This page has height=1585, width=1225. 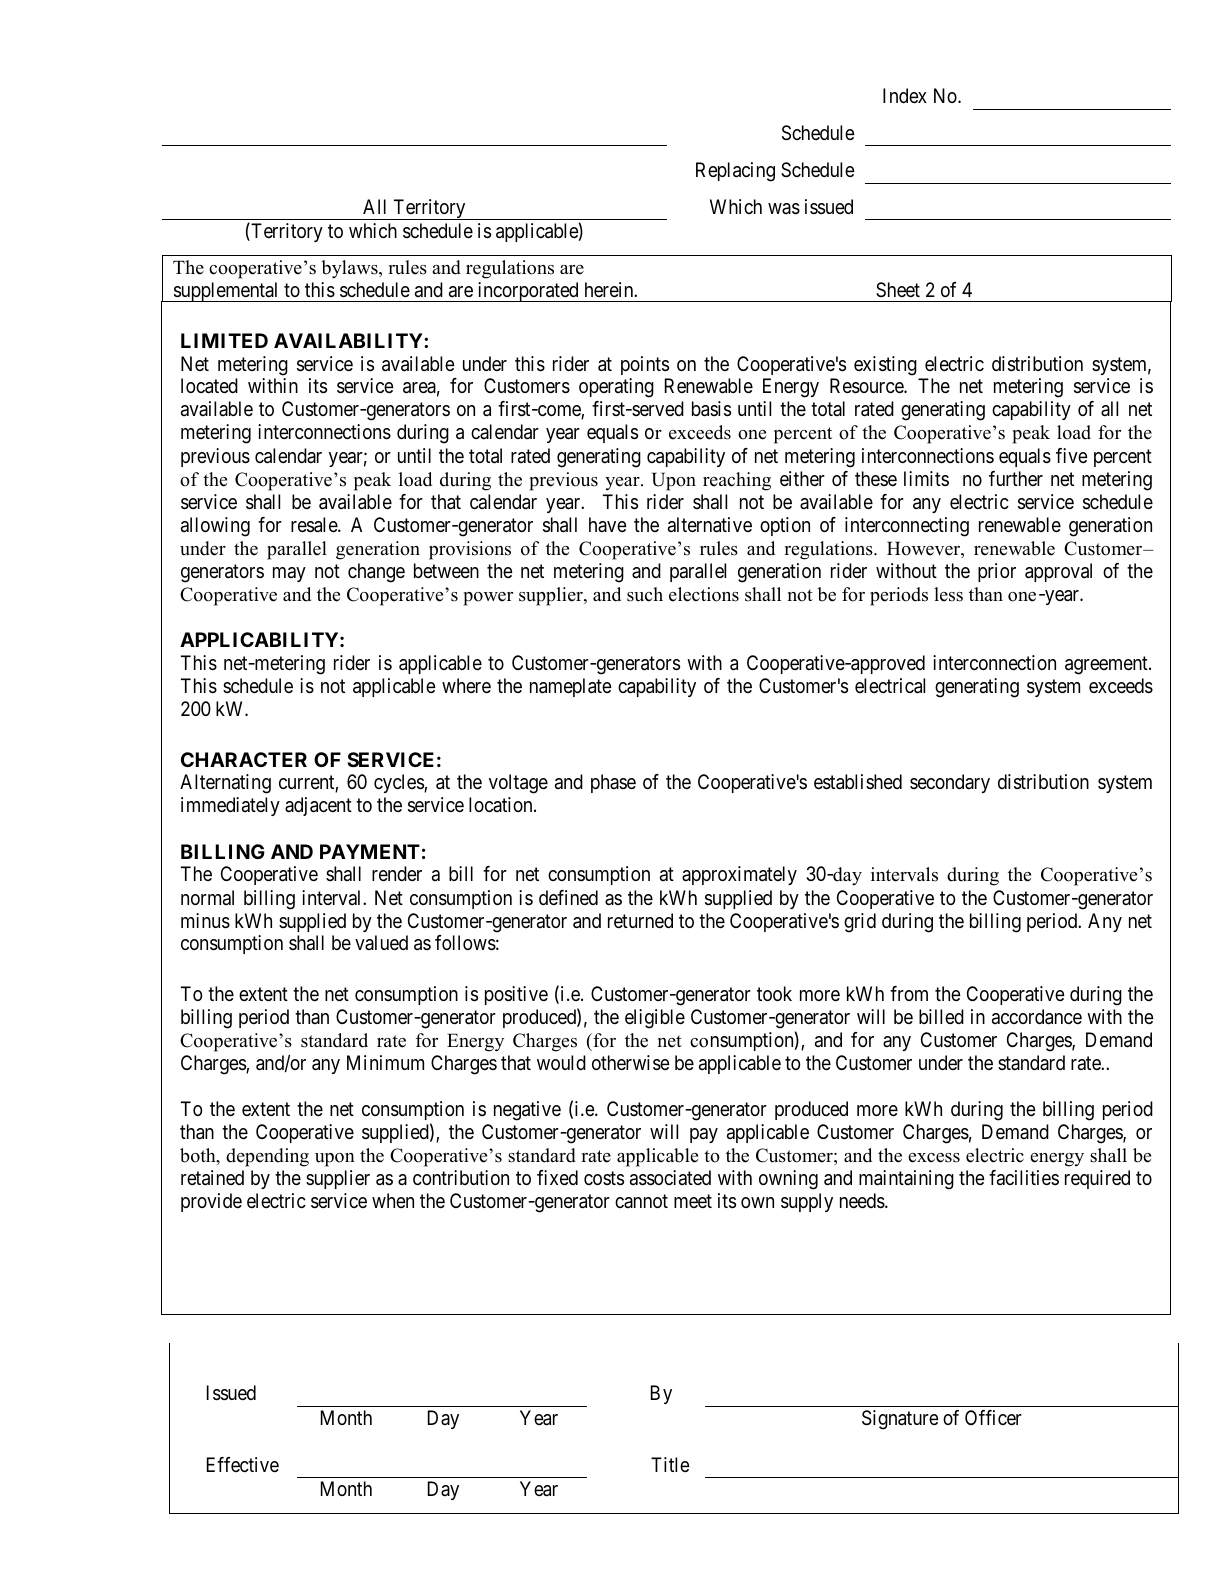 I want to click on adjacent, so click(x=318, y=806).
